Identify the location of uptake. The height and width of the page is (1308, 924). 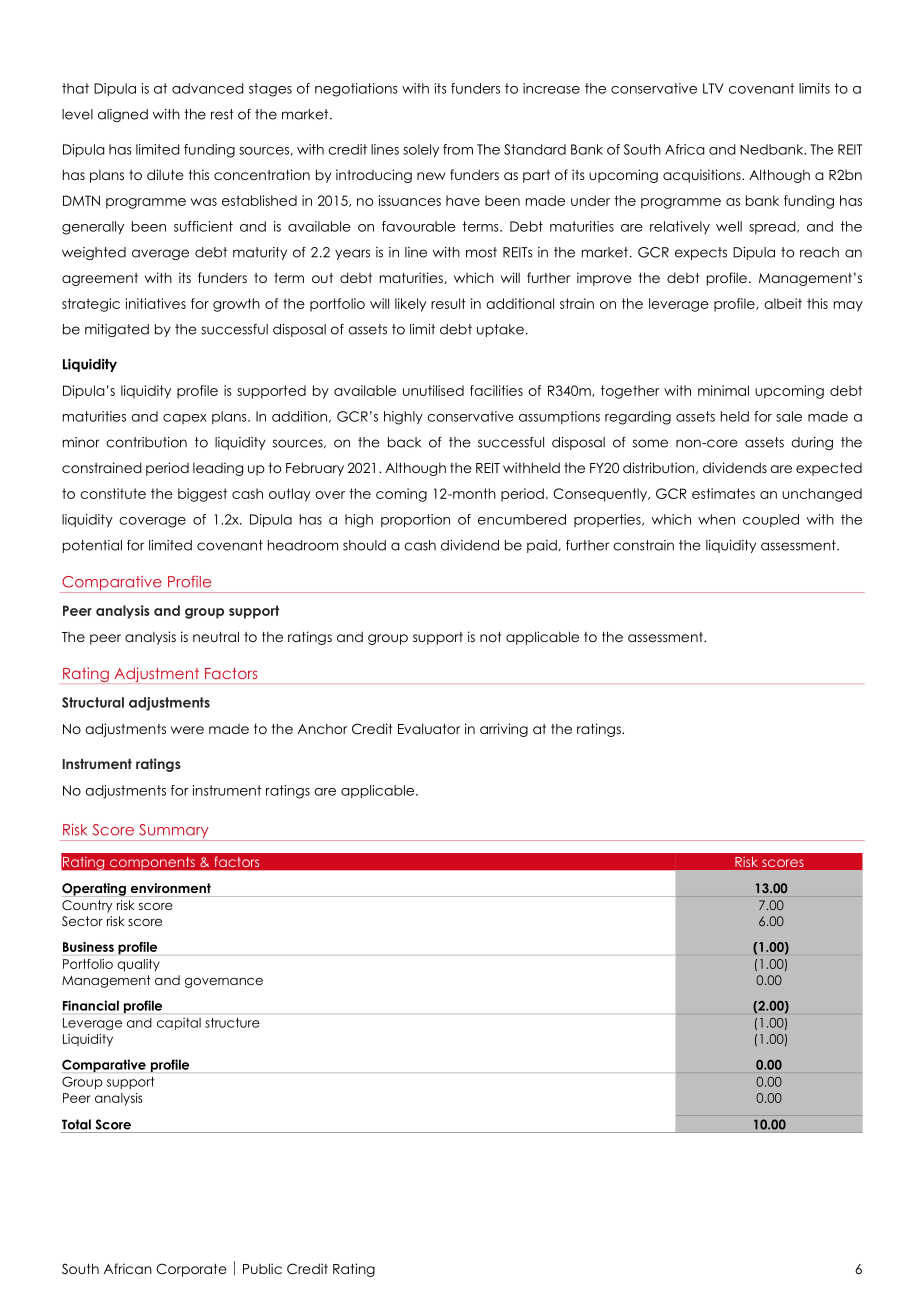
(500, 330).
